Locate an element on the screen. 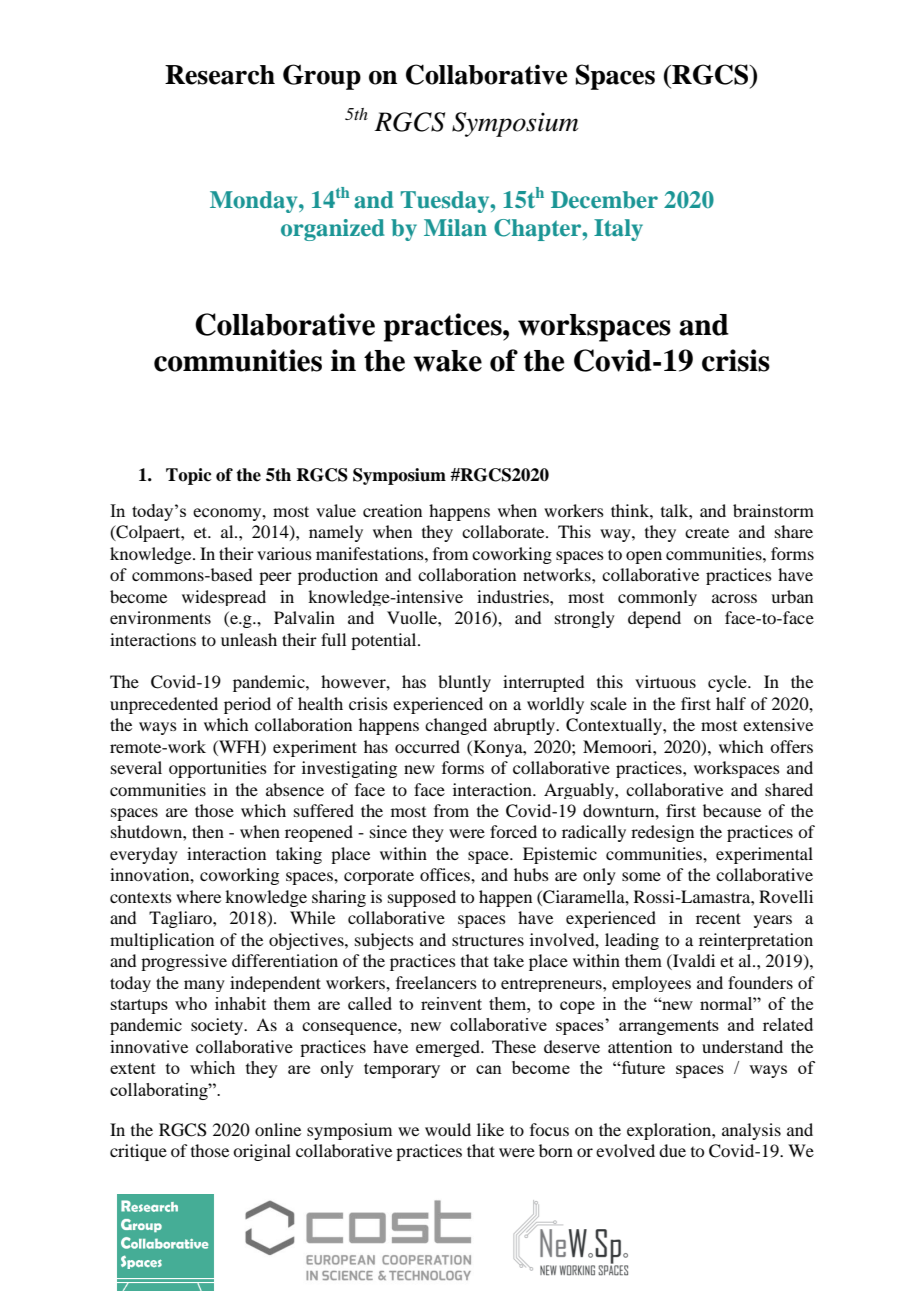 The width and height of the screenshot is (924, 1308). Topic is located at coordinates (189, 476).
